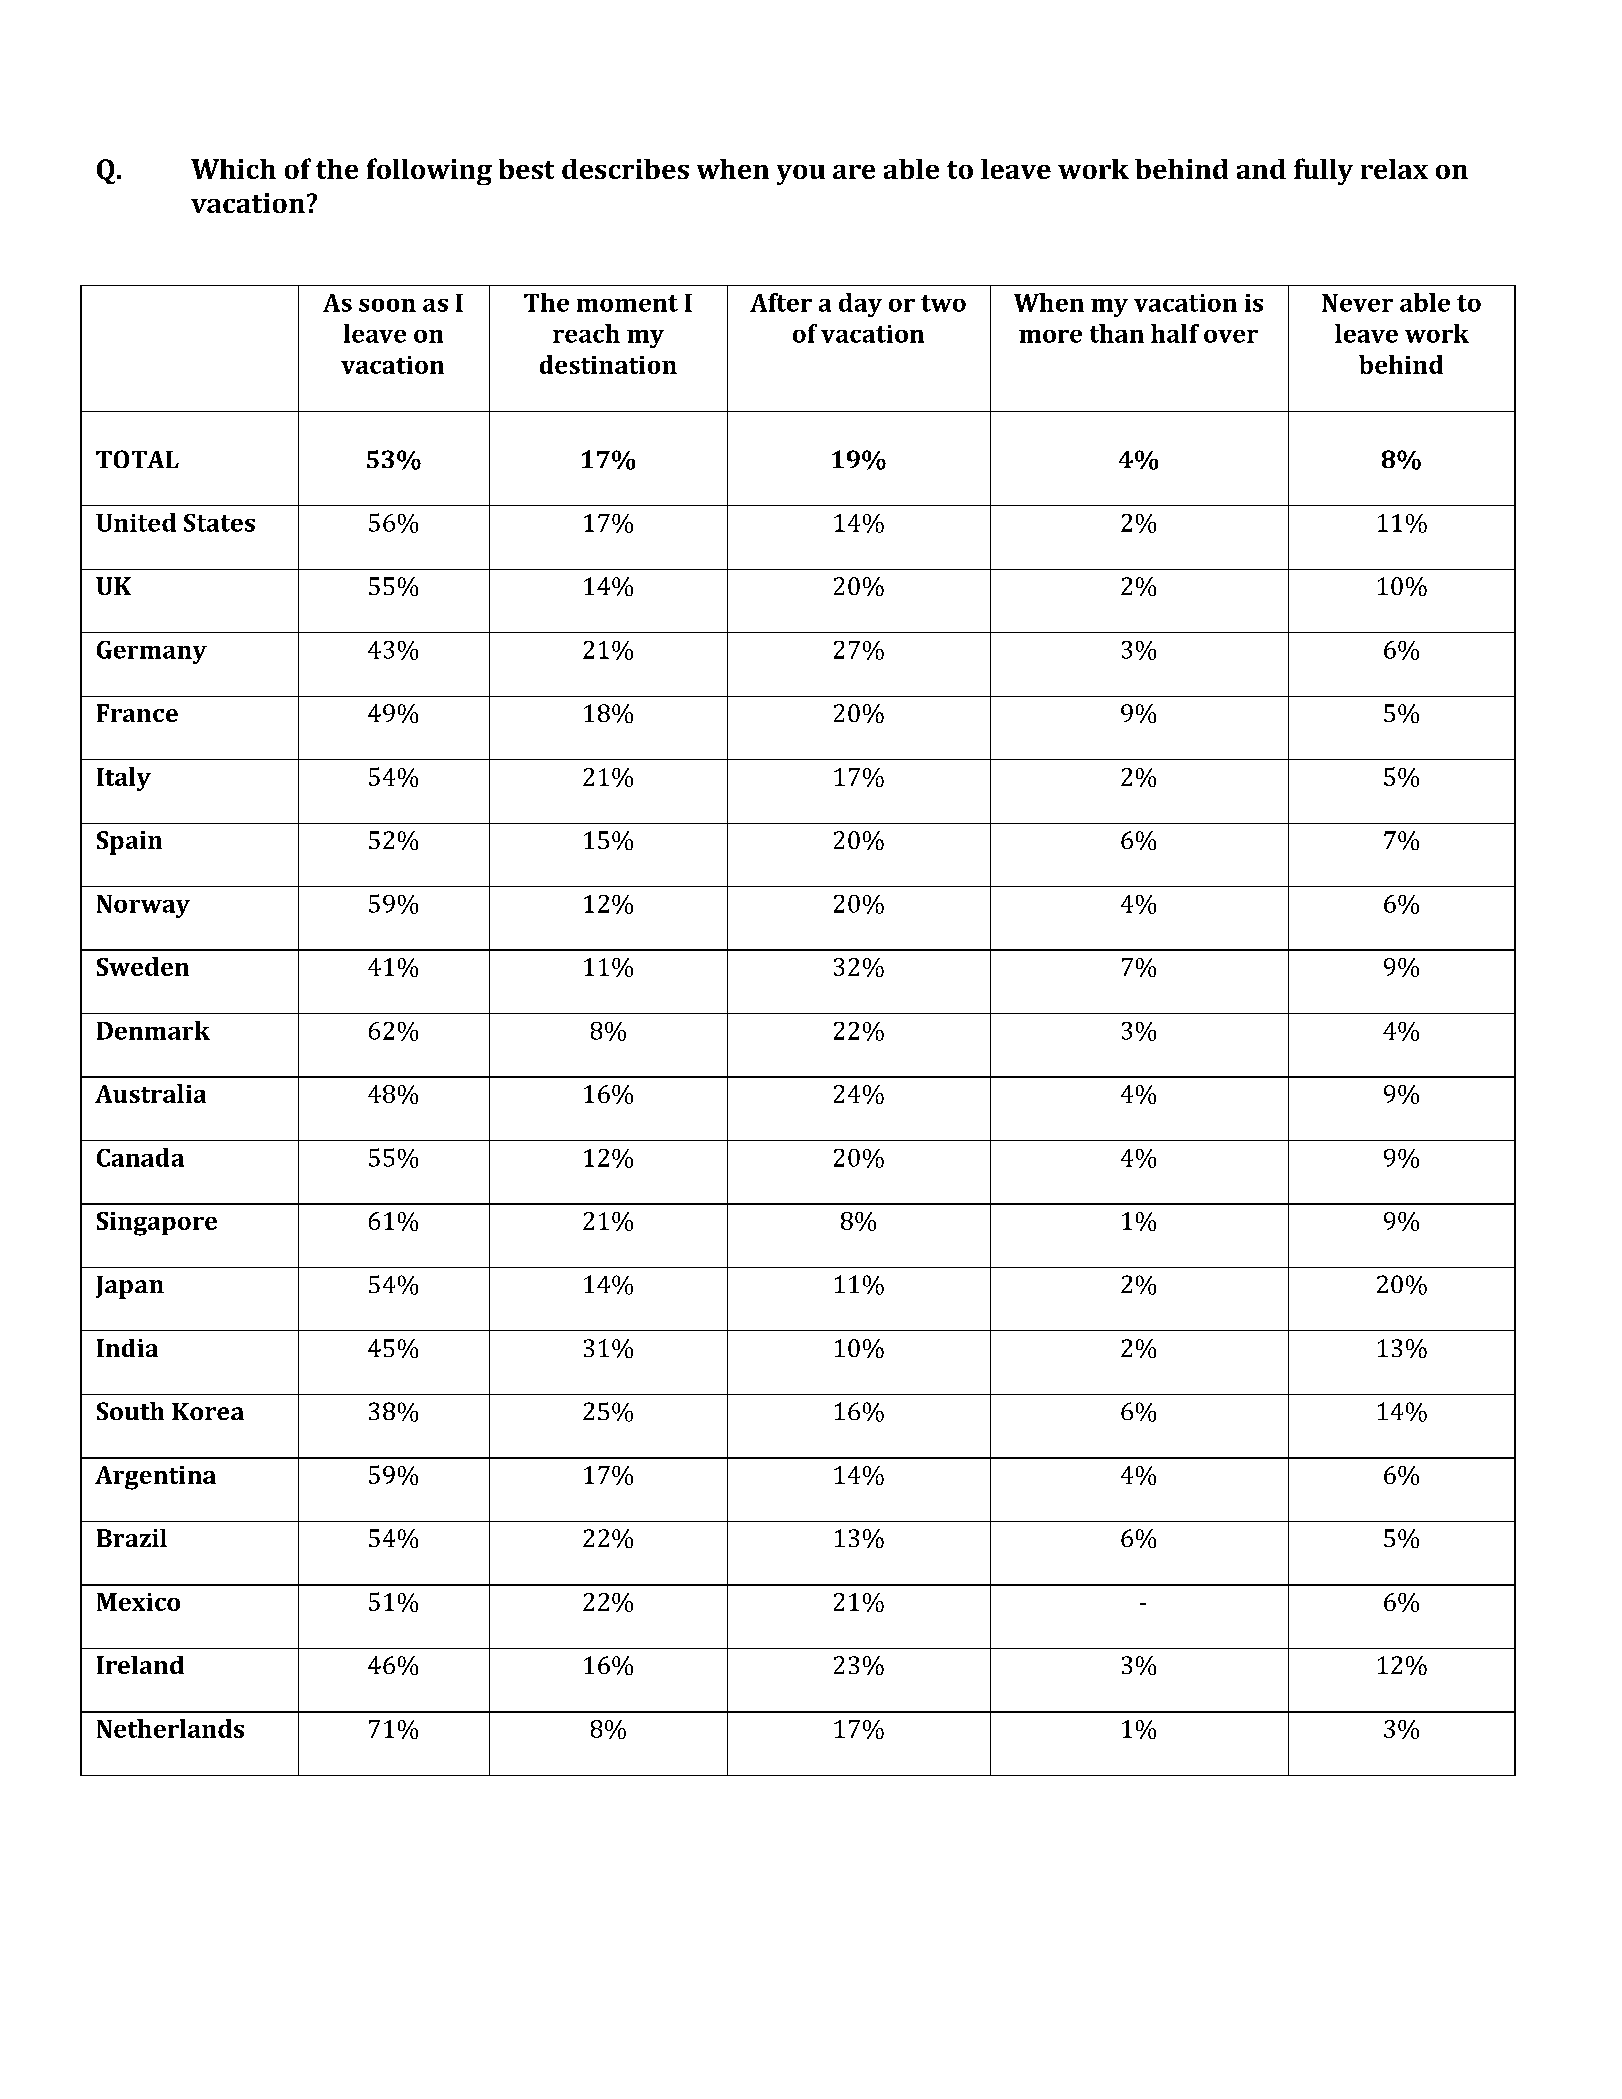  What do you see at coordinates (1231, 336) in the document?
I see `over` at bounding box center [1231, 336].
